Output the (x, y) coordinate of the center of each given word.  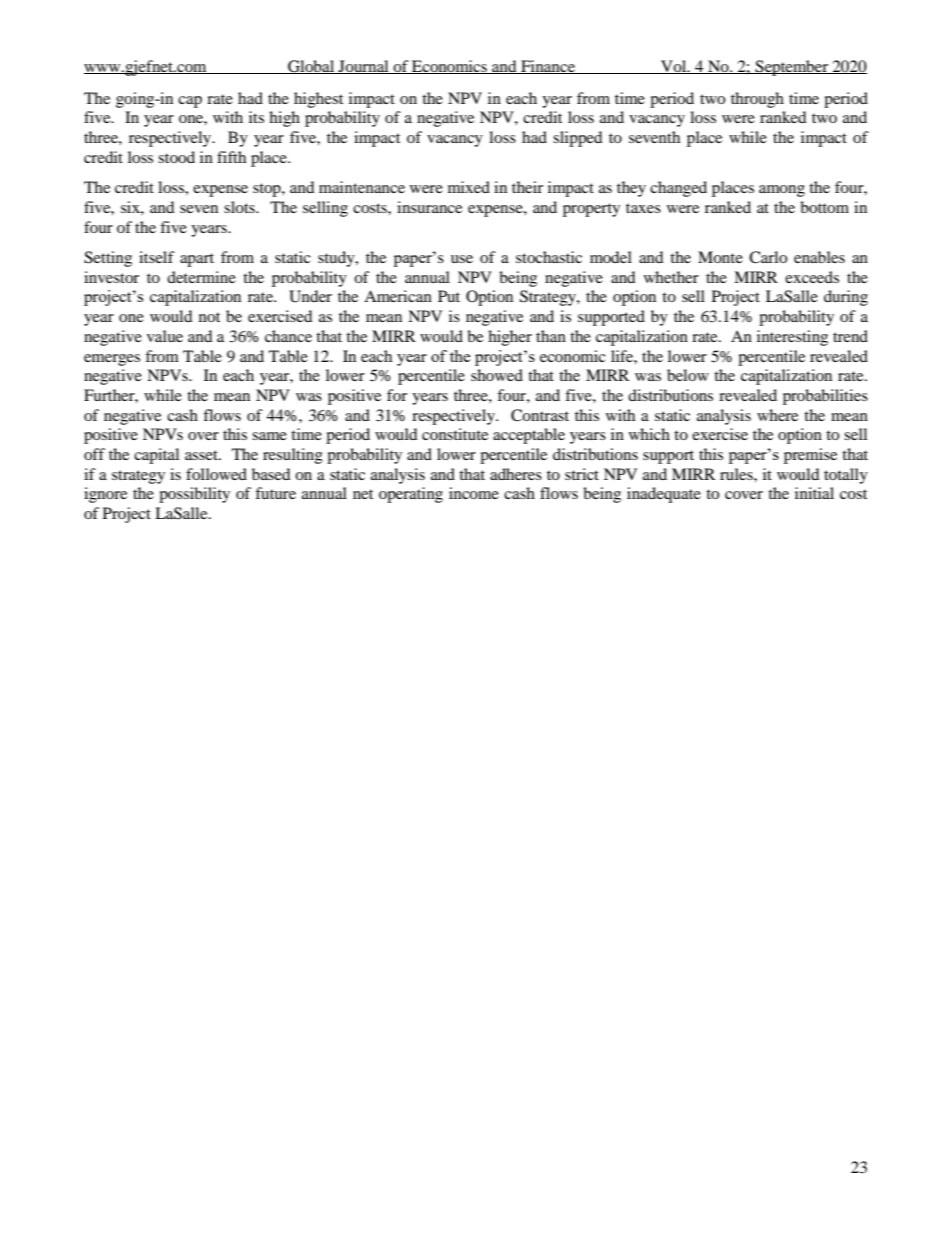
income (474, 493)
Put (449, 296)
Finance (548, 67)
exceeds (812, 277)
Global (311, 67)
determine (201, 277)
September (792, 68)
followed (216, 474)
